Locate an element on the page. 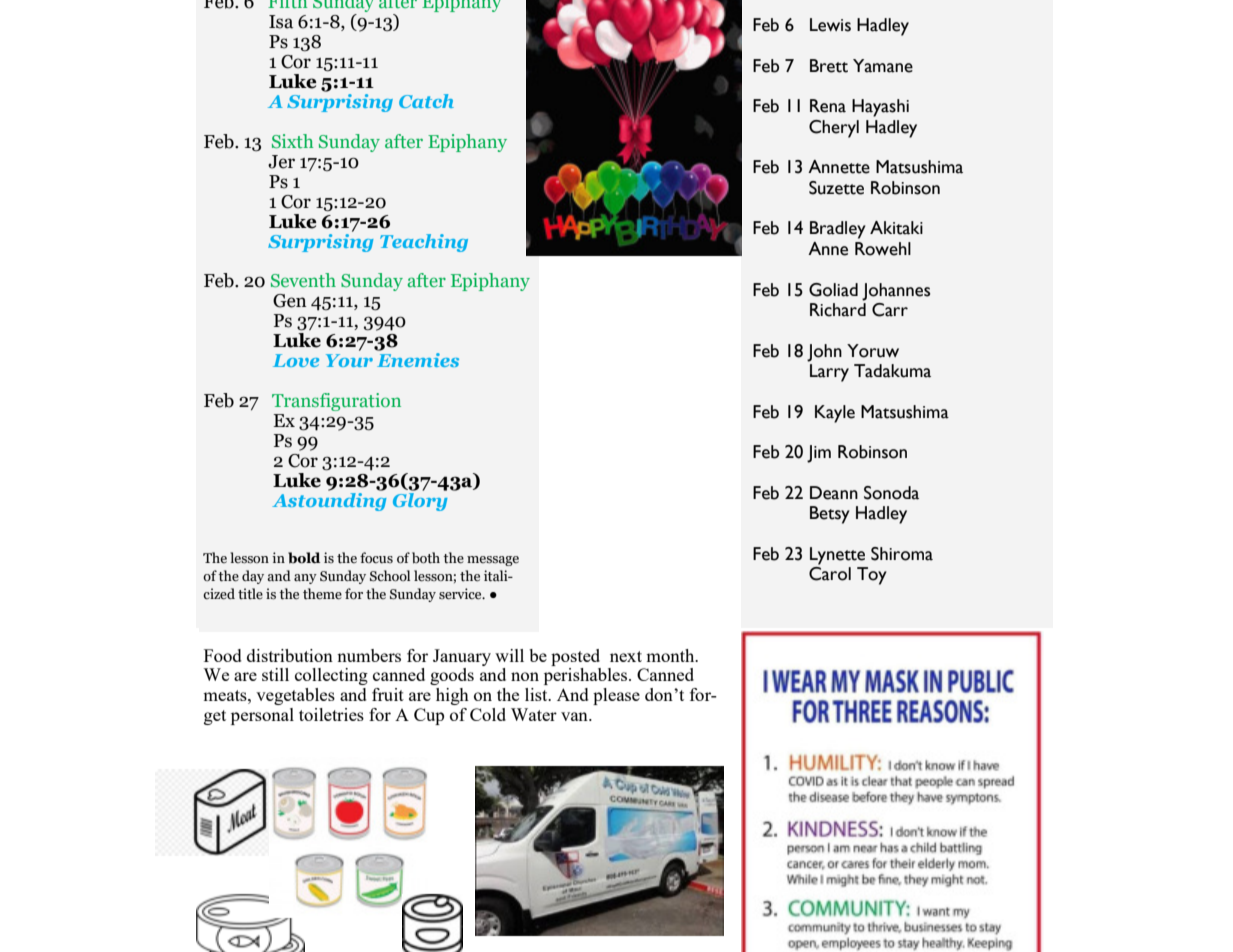 The image size is (1233, 952). Isa is located at coordinates (281, 22).
